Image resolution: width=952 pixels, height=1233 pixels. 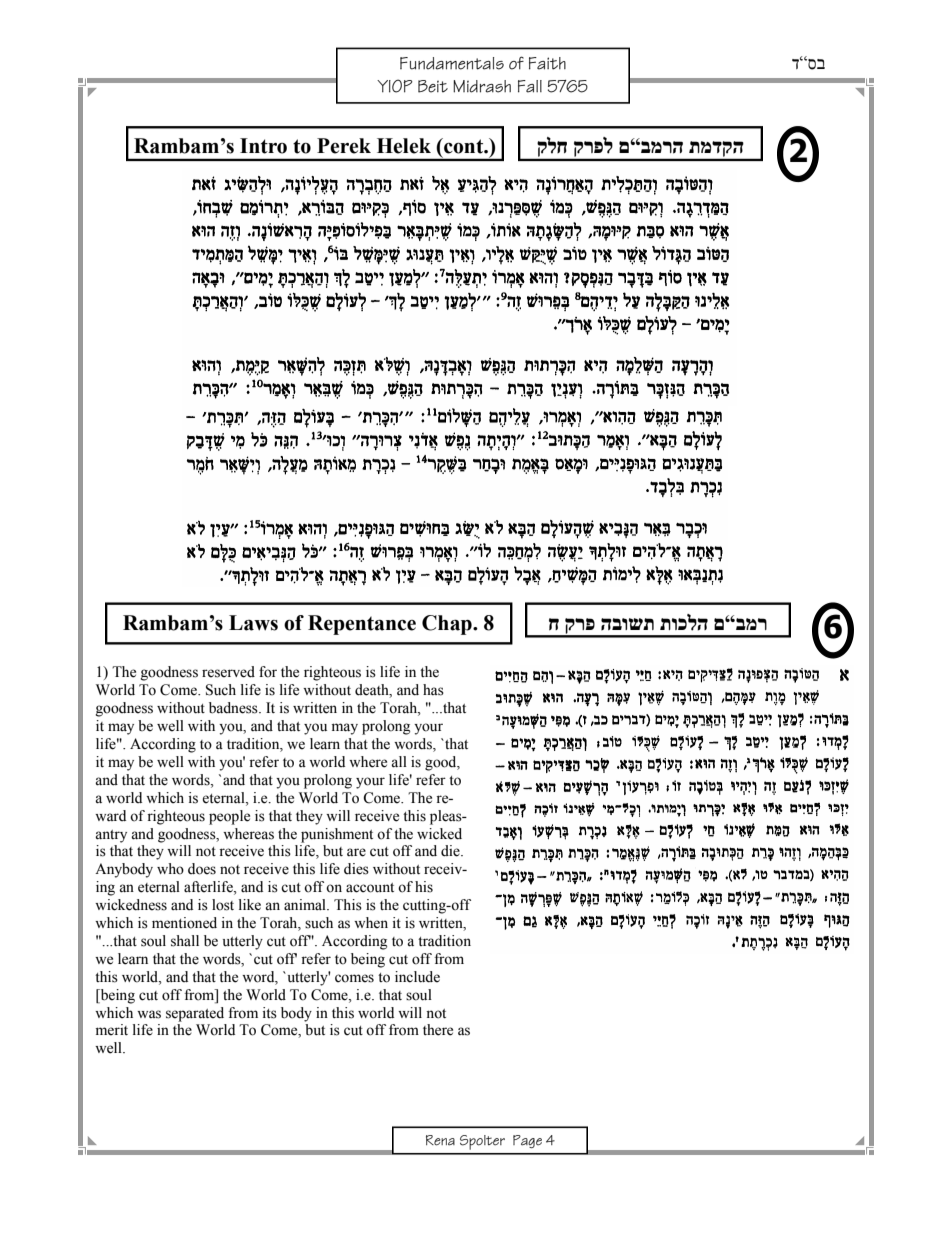 What do you see at coordinates (149, 1014) in the screenshot?
I see `was` at bounding box center [149, 1014].
